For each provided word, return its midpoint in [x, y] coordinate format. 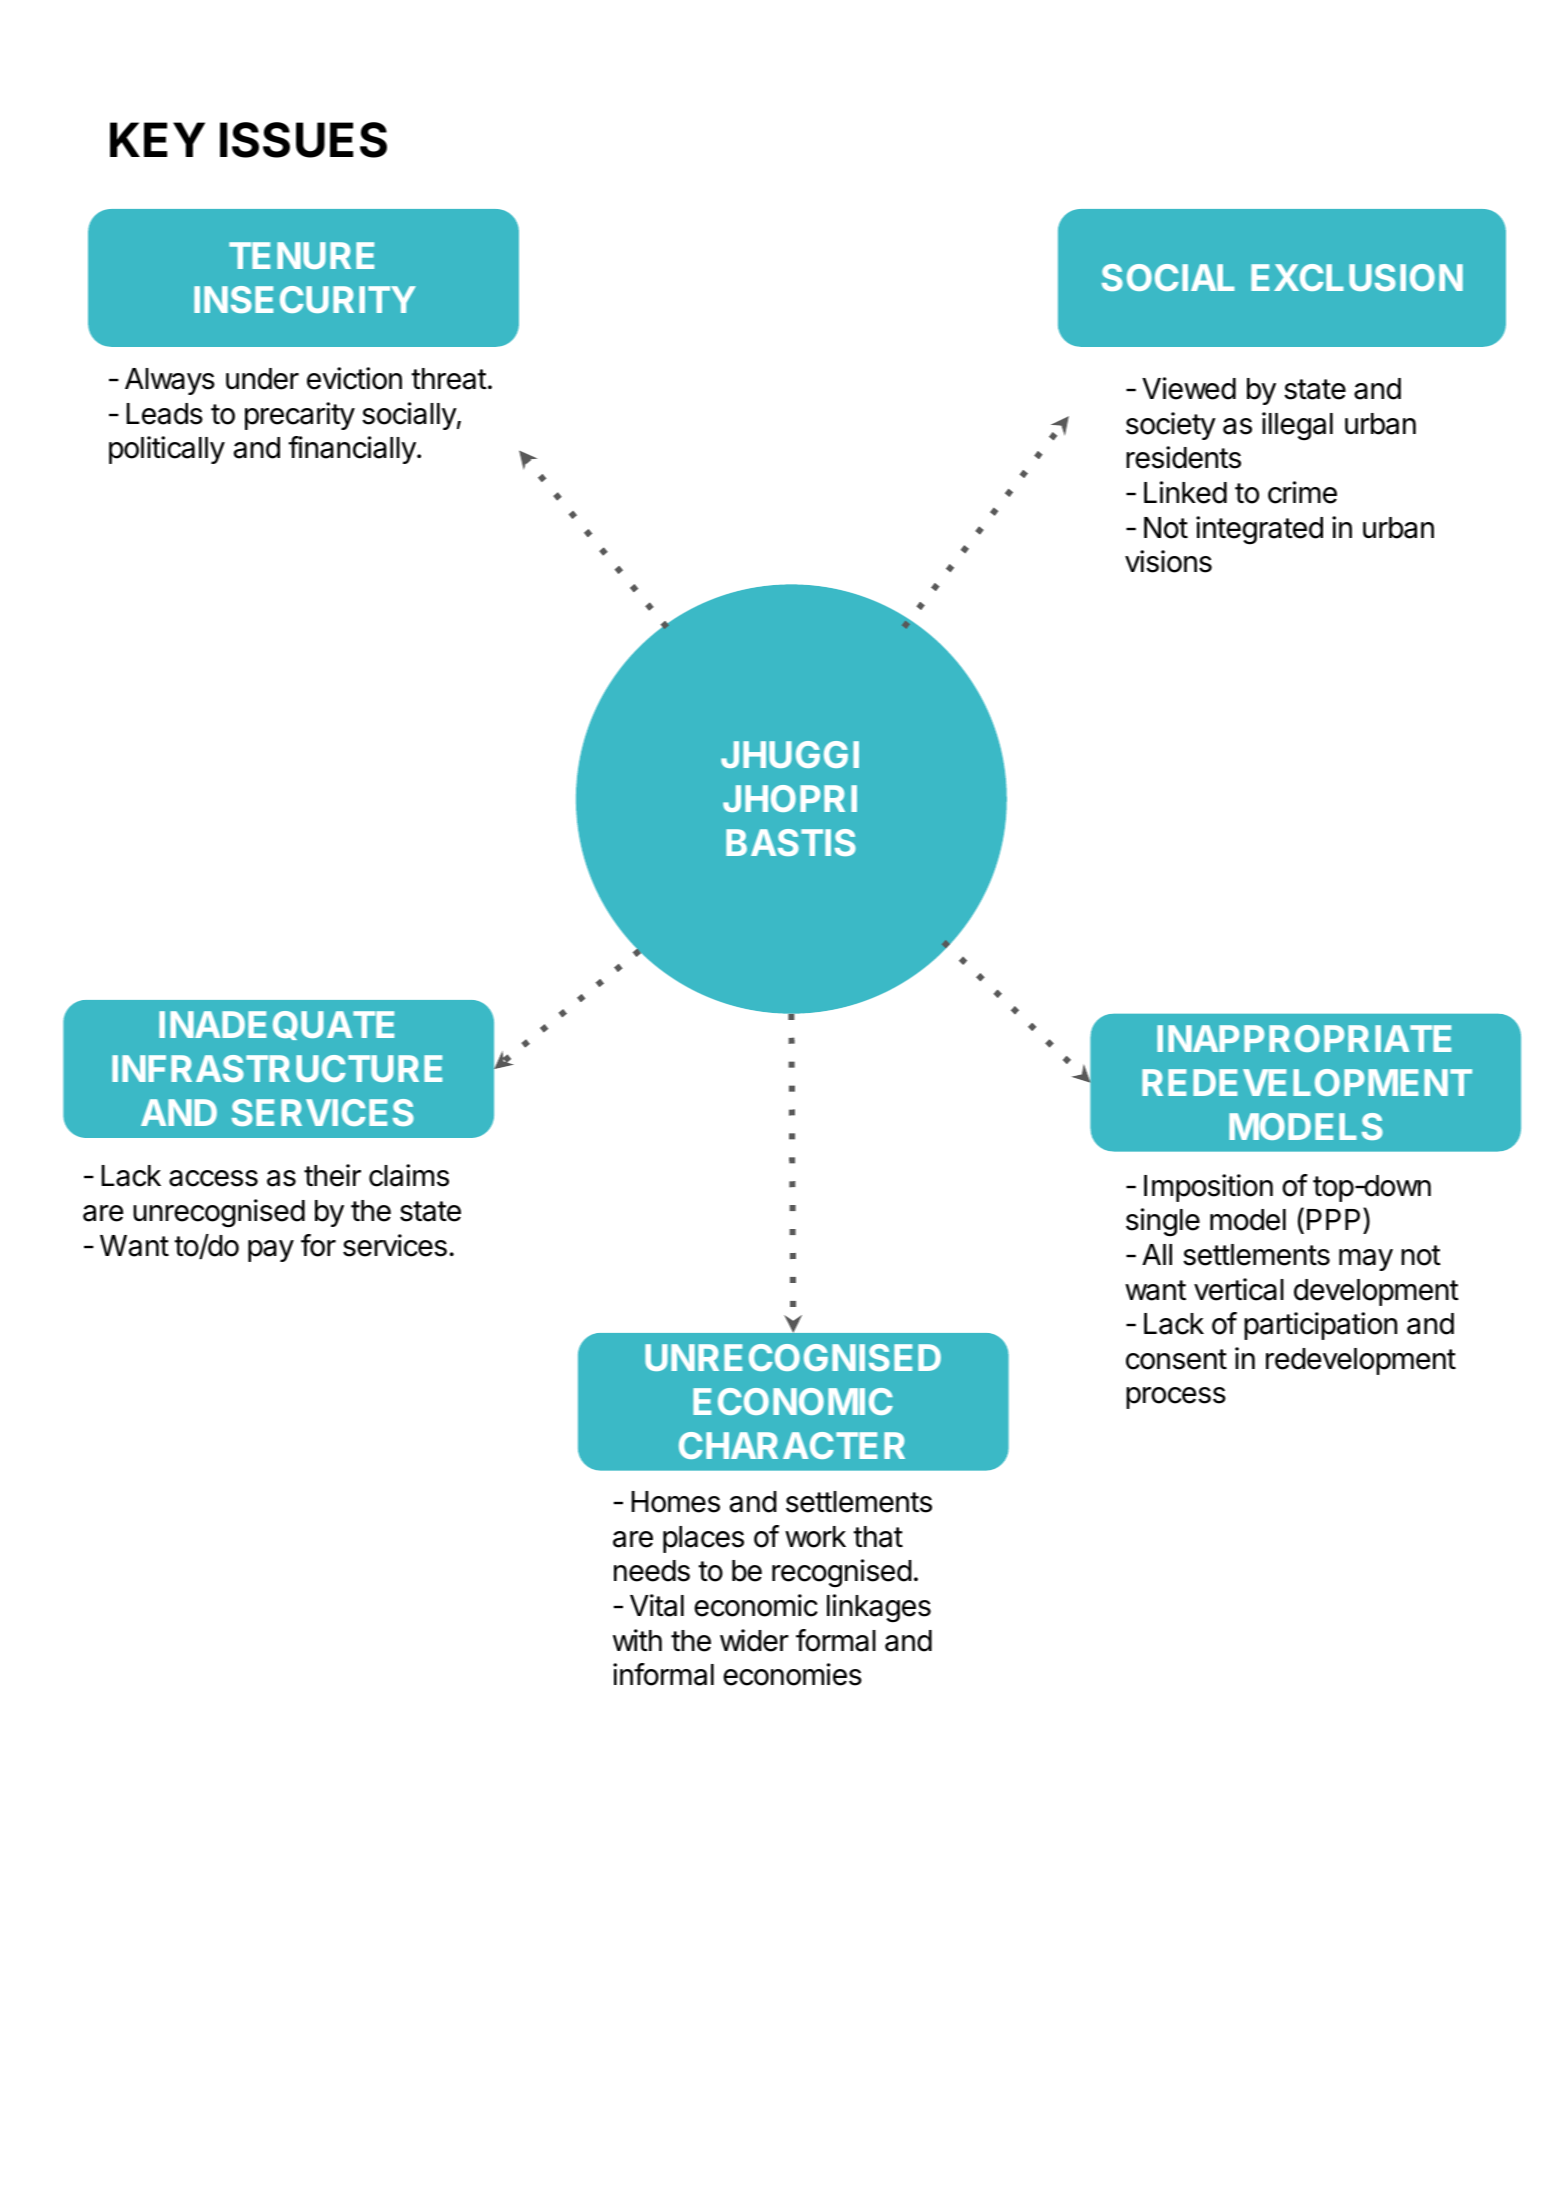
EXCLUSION [1357, 277]
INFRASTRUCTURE [277, 1068]
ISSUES [303, 140]
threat [449, 379]
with [637, 1640]
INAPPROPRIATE [1304, 1038]
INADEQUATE [276, 1025]
